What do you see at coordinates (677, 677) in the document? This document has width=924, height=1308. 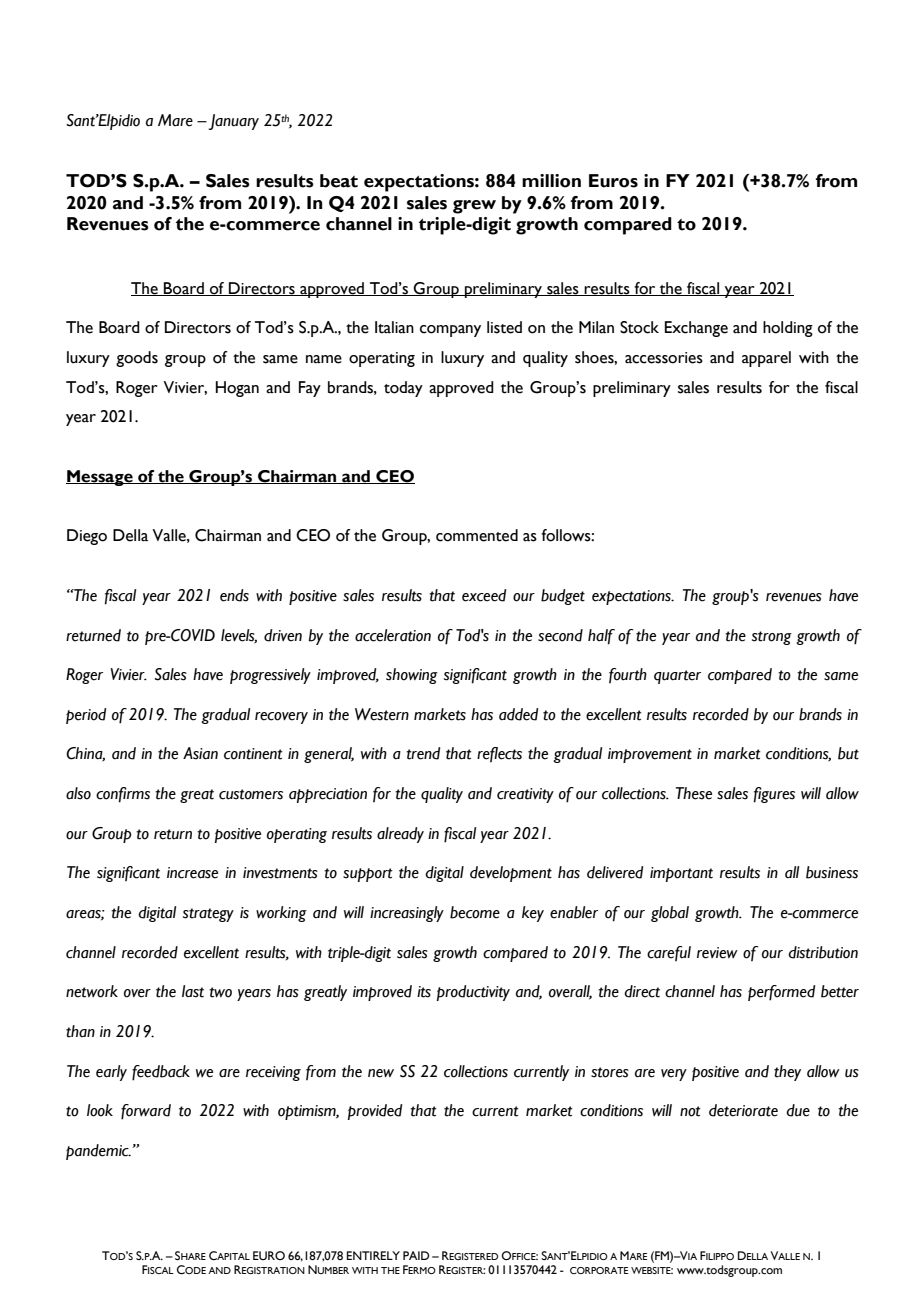 I see `quarter` at bounding box center [677, 677].
